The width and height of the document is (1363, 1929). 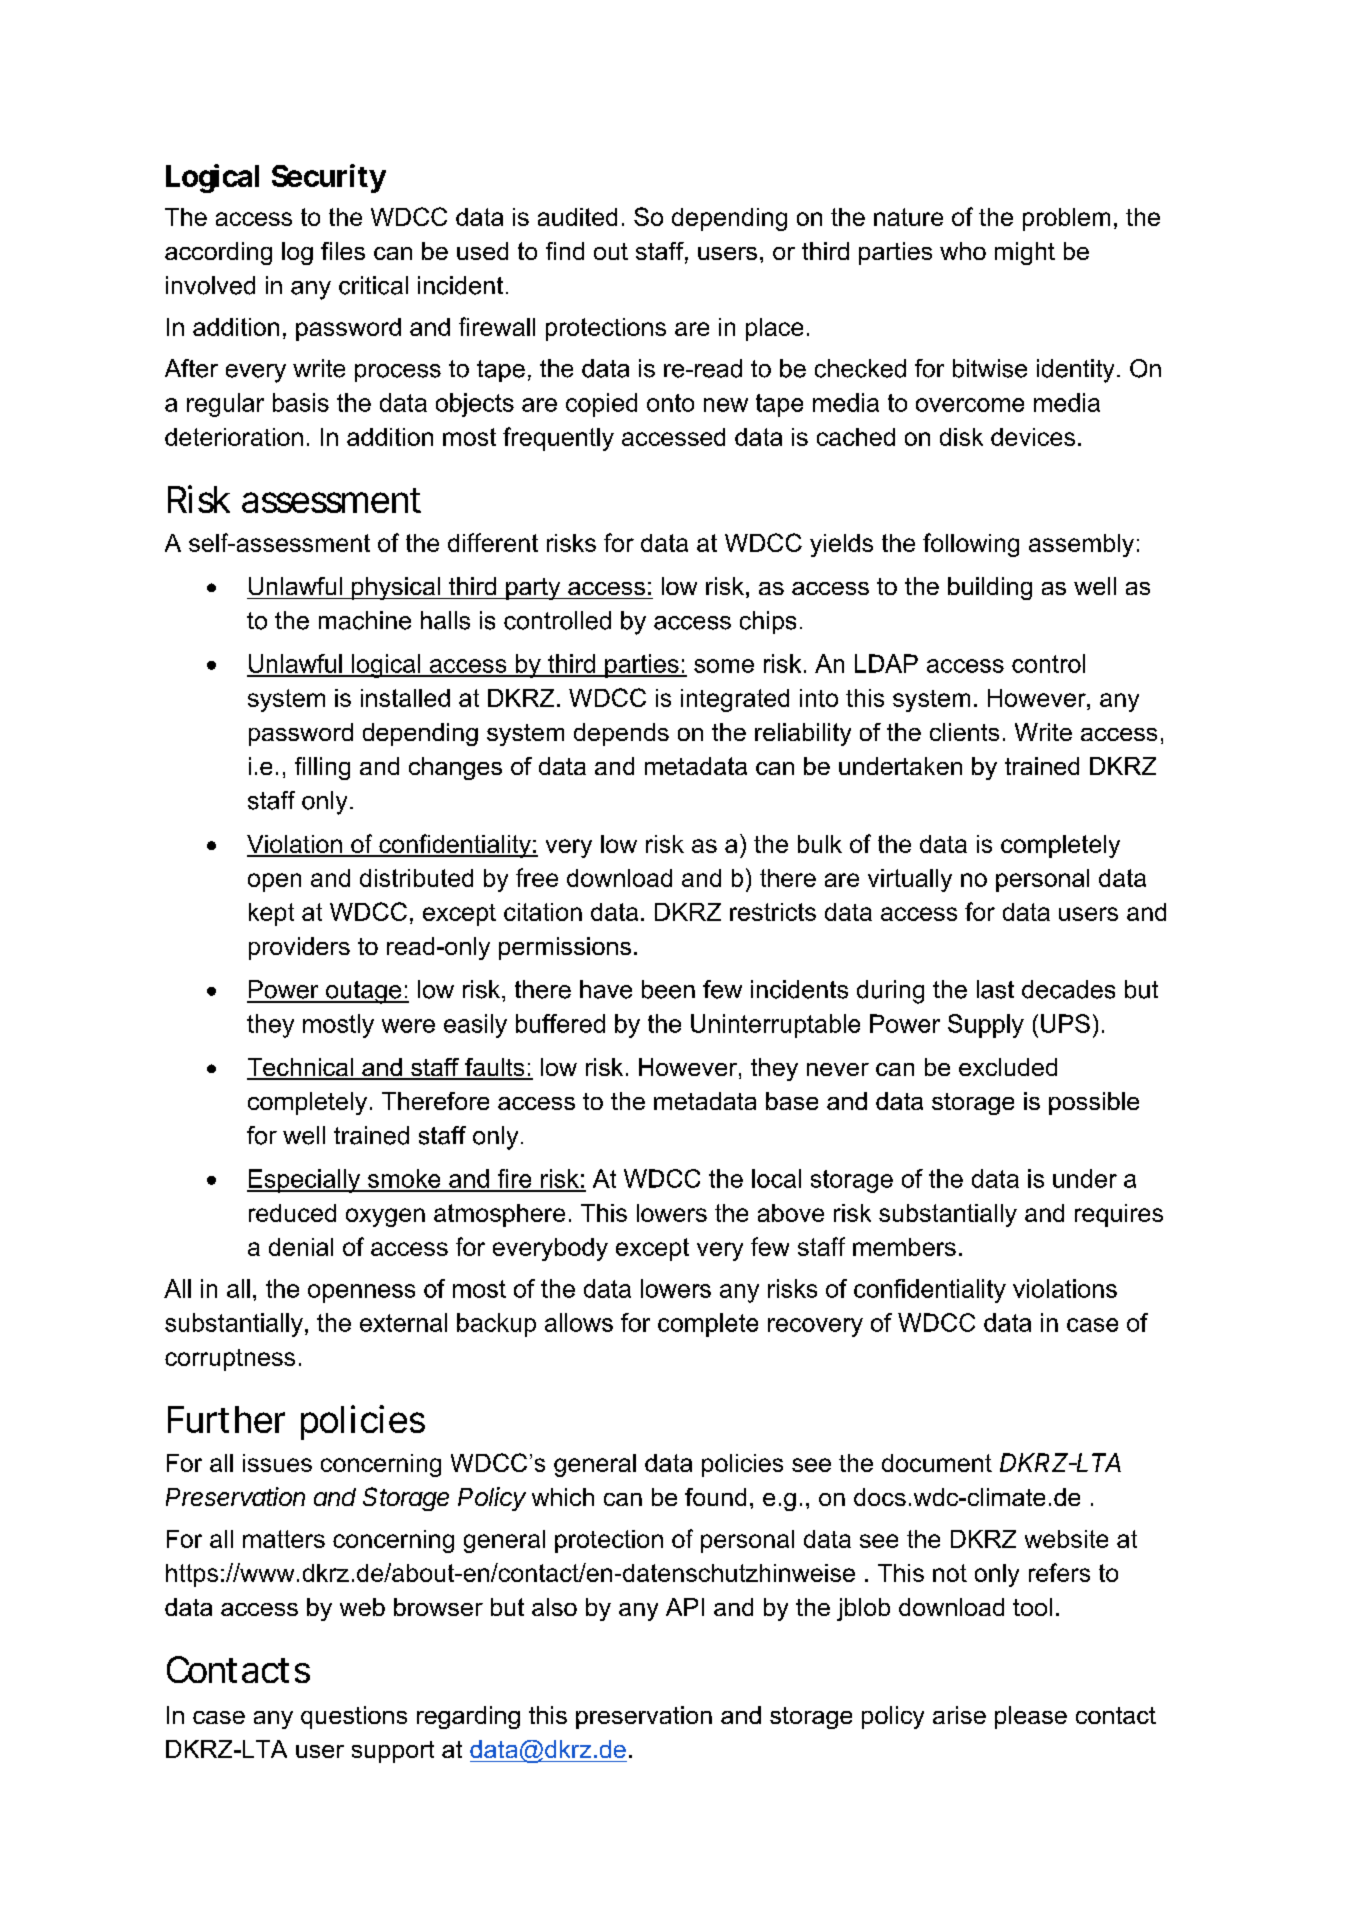 I want to click on allows, so click(x=579, y=1322).
